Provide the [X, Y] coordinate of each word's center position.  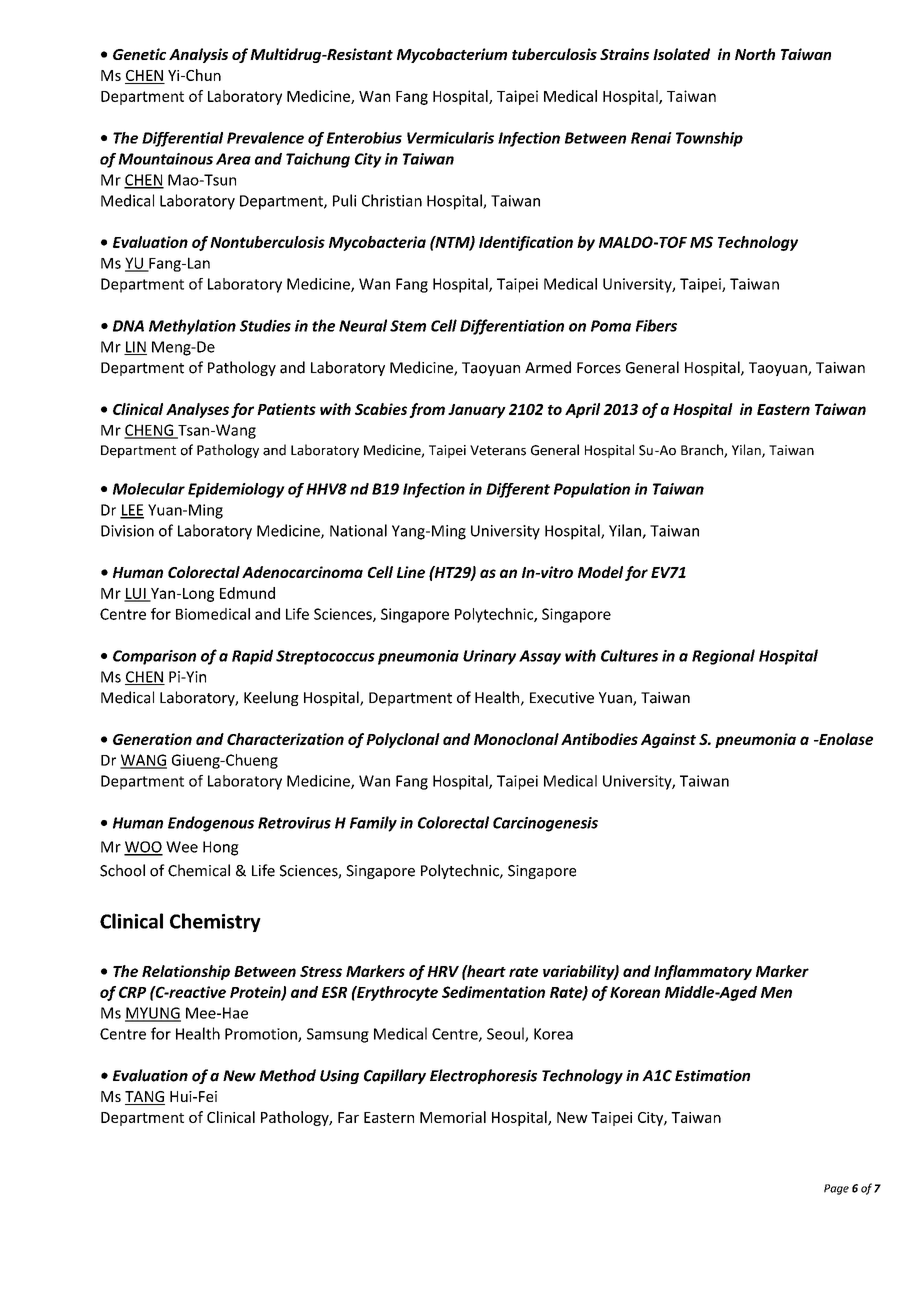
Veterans [498, 450]
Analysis [198, 55]
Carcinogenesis [545, 824]
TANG [145, 1098]
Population [592, 490]
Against [668, 740]
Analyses [197, 410]
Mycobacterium [452, 55]
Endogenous [211, 824]
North [755, 54]
